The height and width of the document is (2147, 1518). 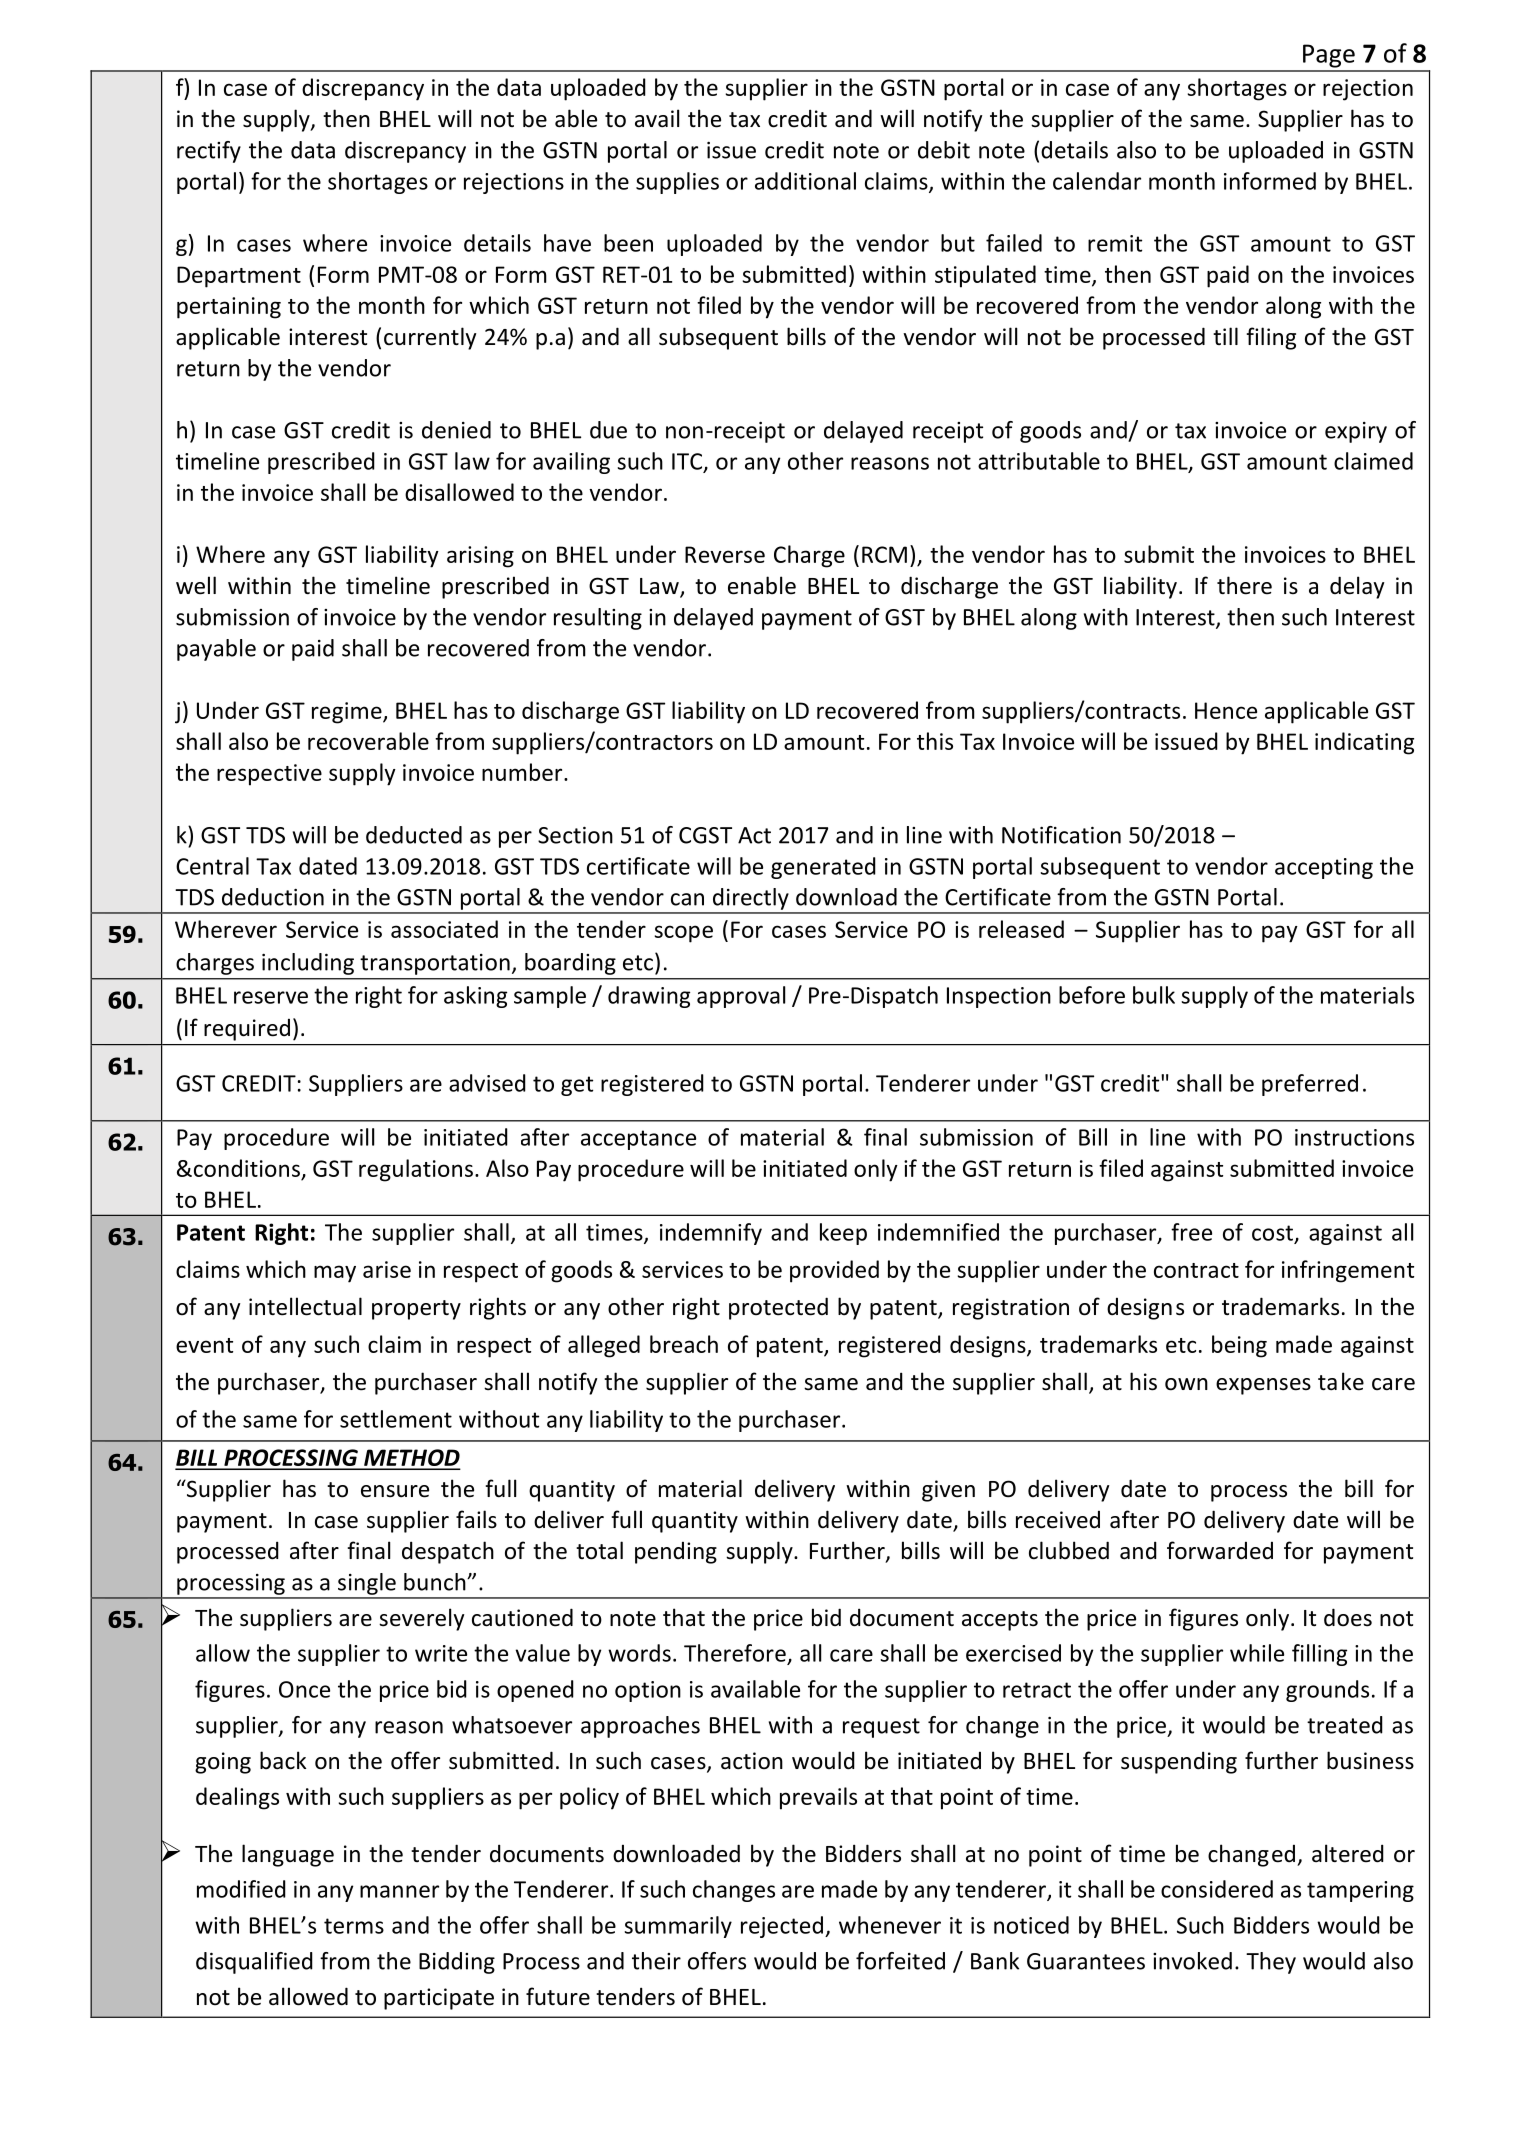 What do you see at coordinates (805, 181) in the document?
I see `additional` at bounding box center [805, 181].
